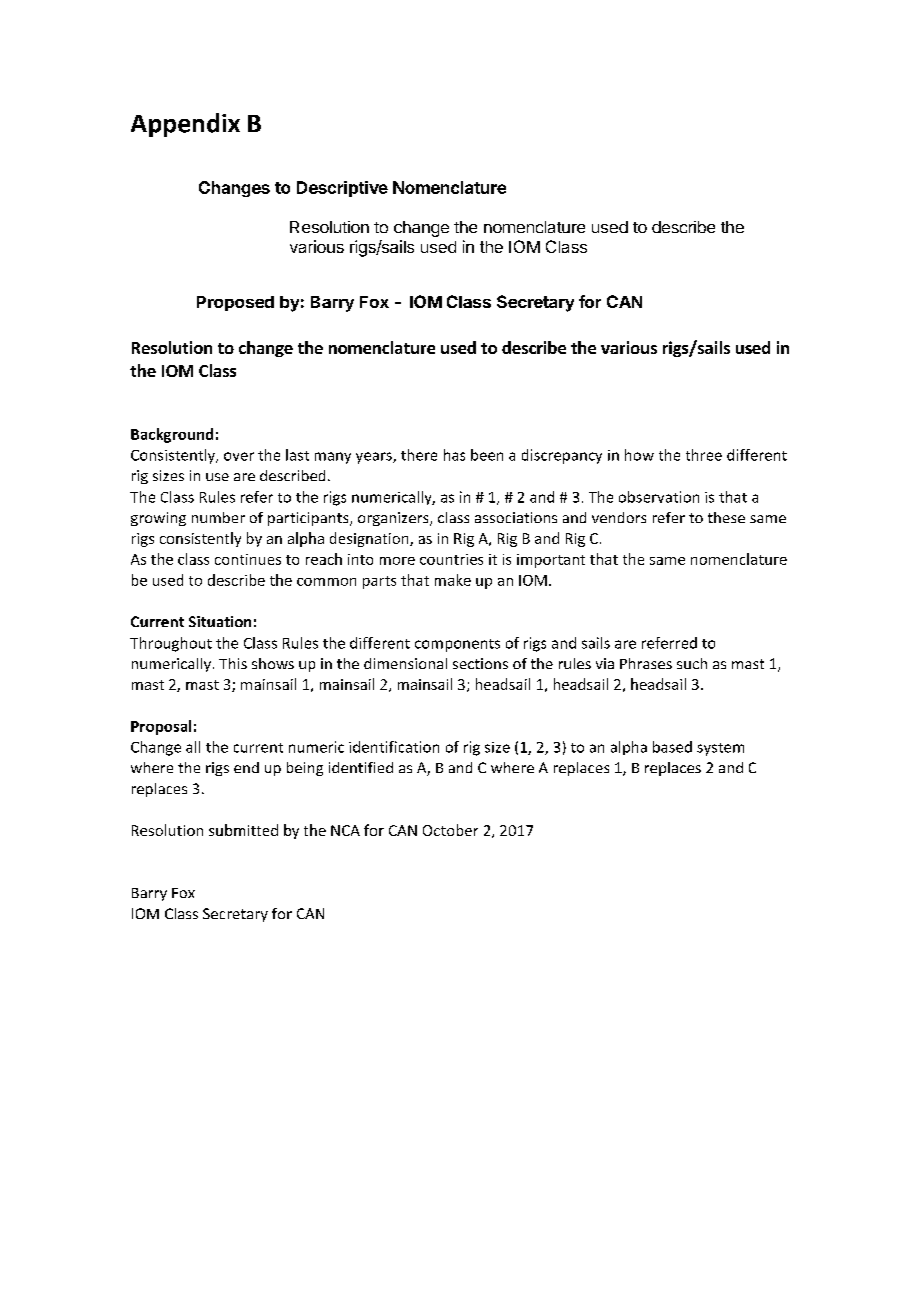 The height and width of the screenshot is (1307, 924). Describe the element at coordinates (457, 645) in the screenshot. I see `components` at that location.
